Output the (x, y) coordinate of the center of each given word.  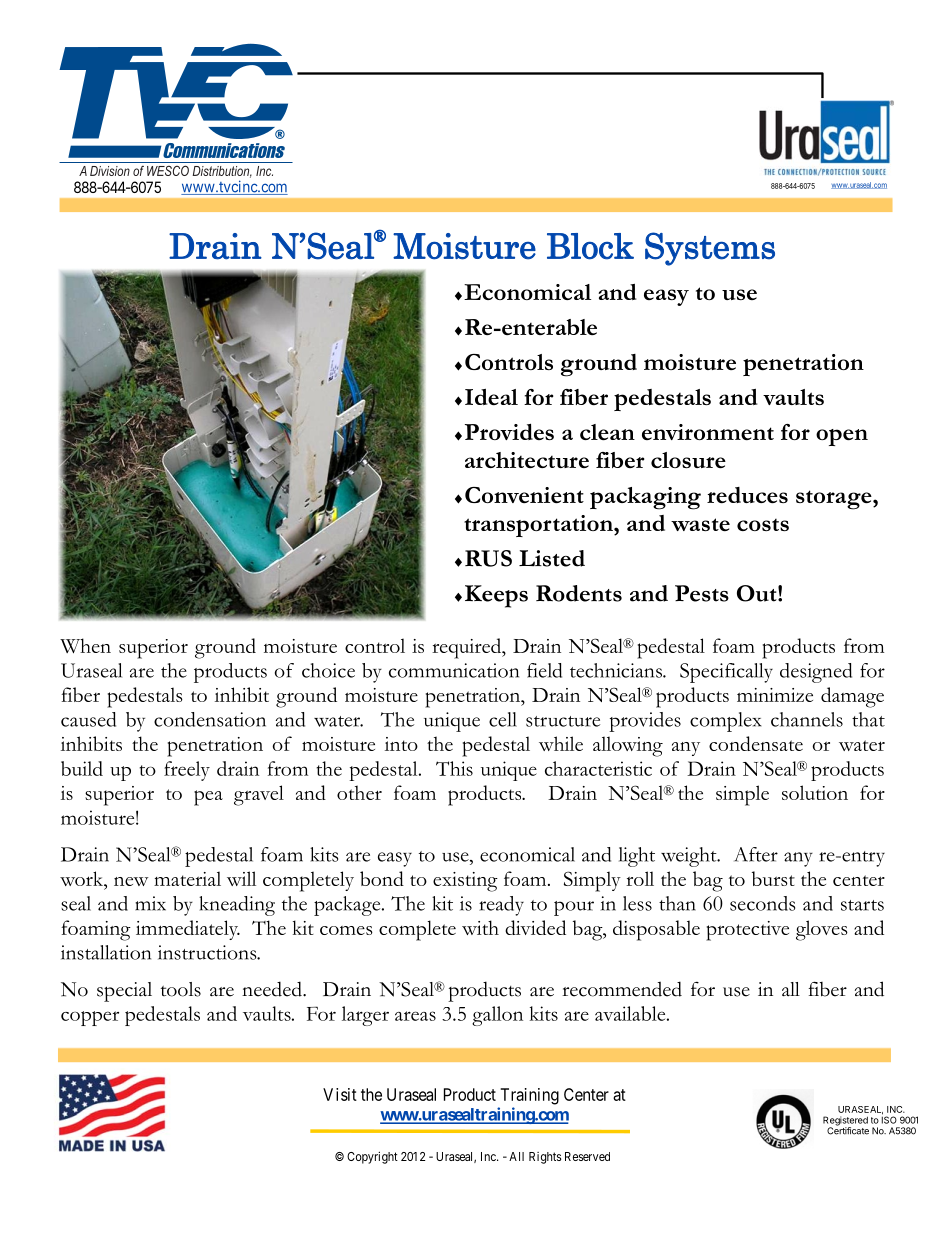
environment (708, 432)
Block (590, 246)
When (85, 646)
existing (465, 882)
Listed (552, 558)
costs (763, 525)
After (756, 854)
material (187, 878)
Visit (340, 1094)
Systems (710, 249)
